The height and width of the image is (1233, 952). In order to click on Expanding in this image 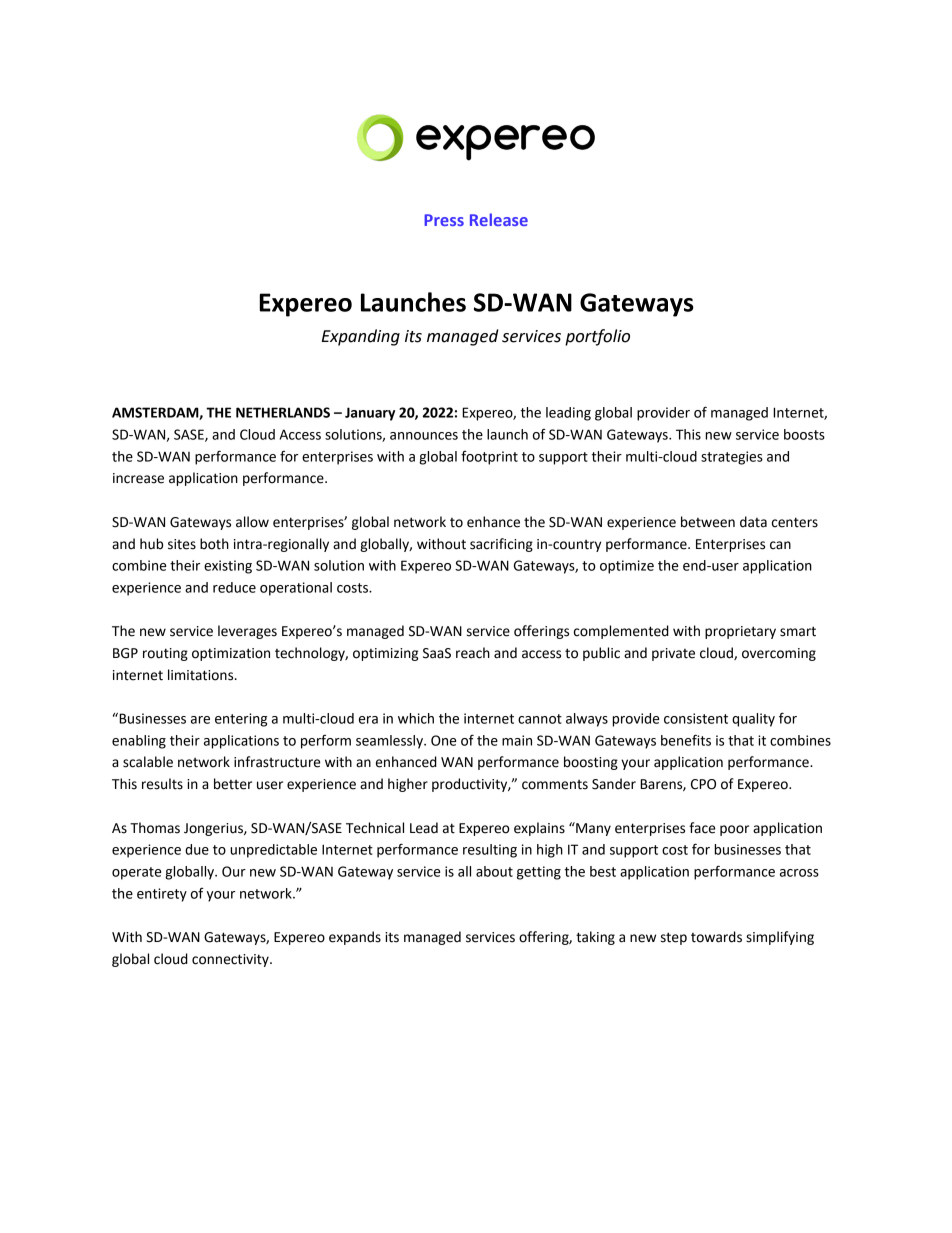, I will do `click(361, 337)`.
